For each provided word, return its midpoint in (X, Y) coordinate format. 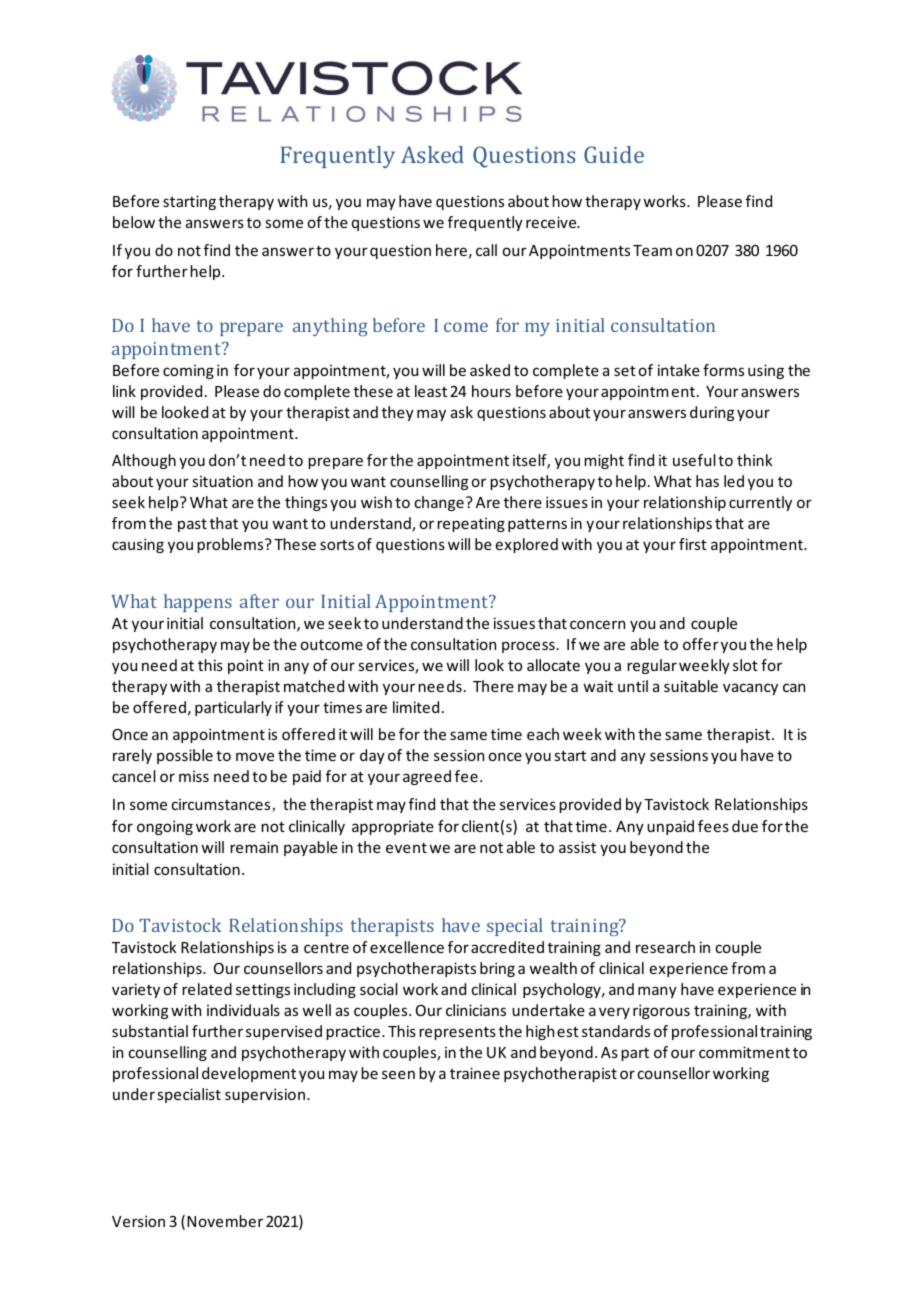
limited (416, 707)
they (398, 413)
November (225, 1221)
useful (694, 460)
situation (222, 481)
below (134, 222)
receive (552, 222)
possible (185, 756)
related (207, 989)
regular (652, 666)
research (665, 947)
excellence (407, 947)
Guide (614, 154)
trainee (475, 1073)
